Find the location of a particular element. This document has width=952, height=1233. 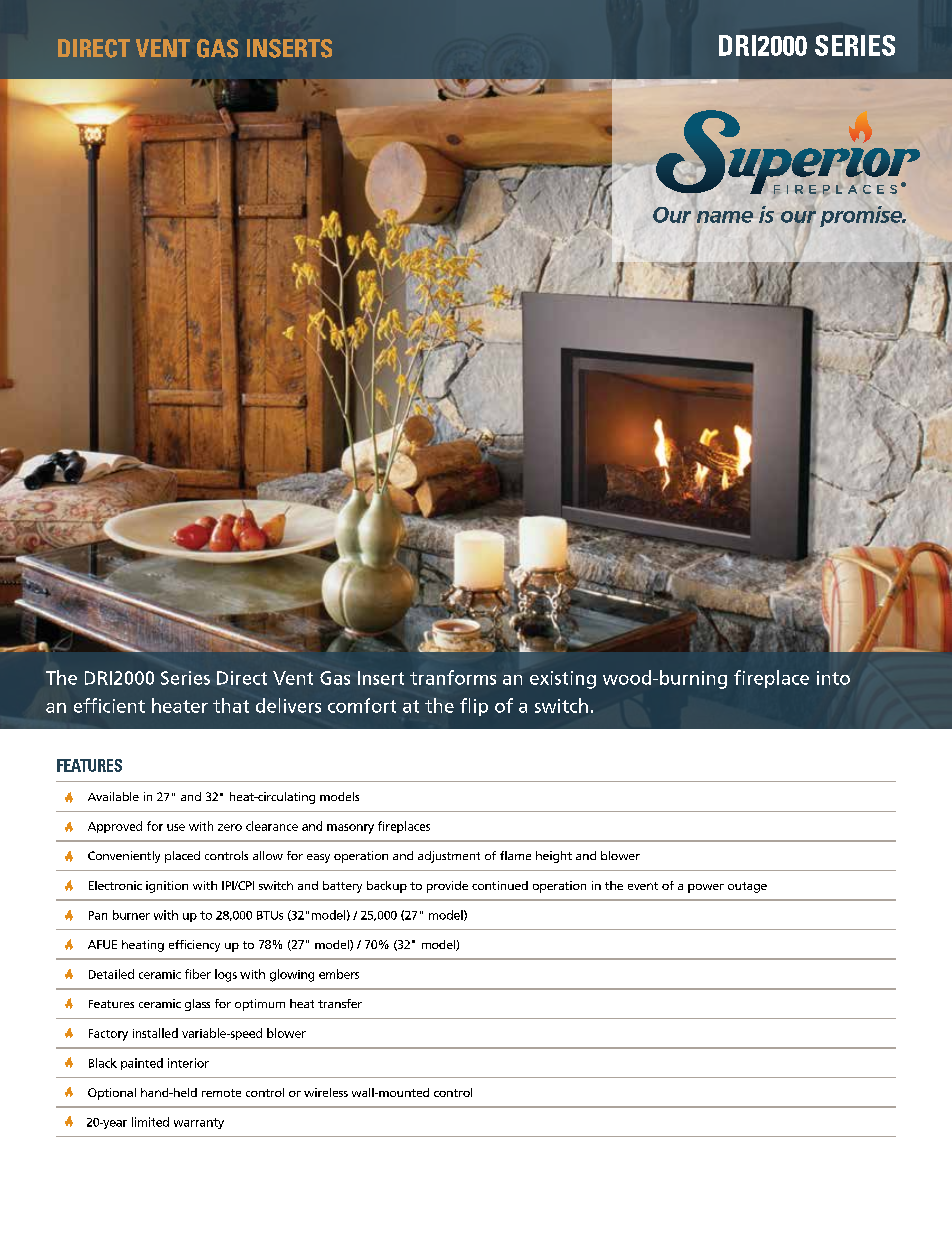

existing is located at coordinates (563, 680).
